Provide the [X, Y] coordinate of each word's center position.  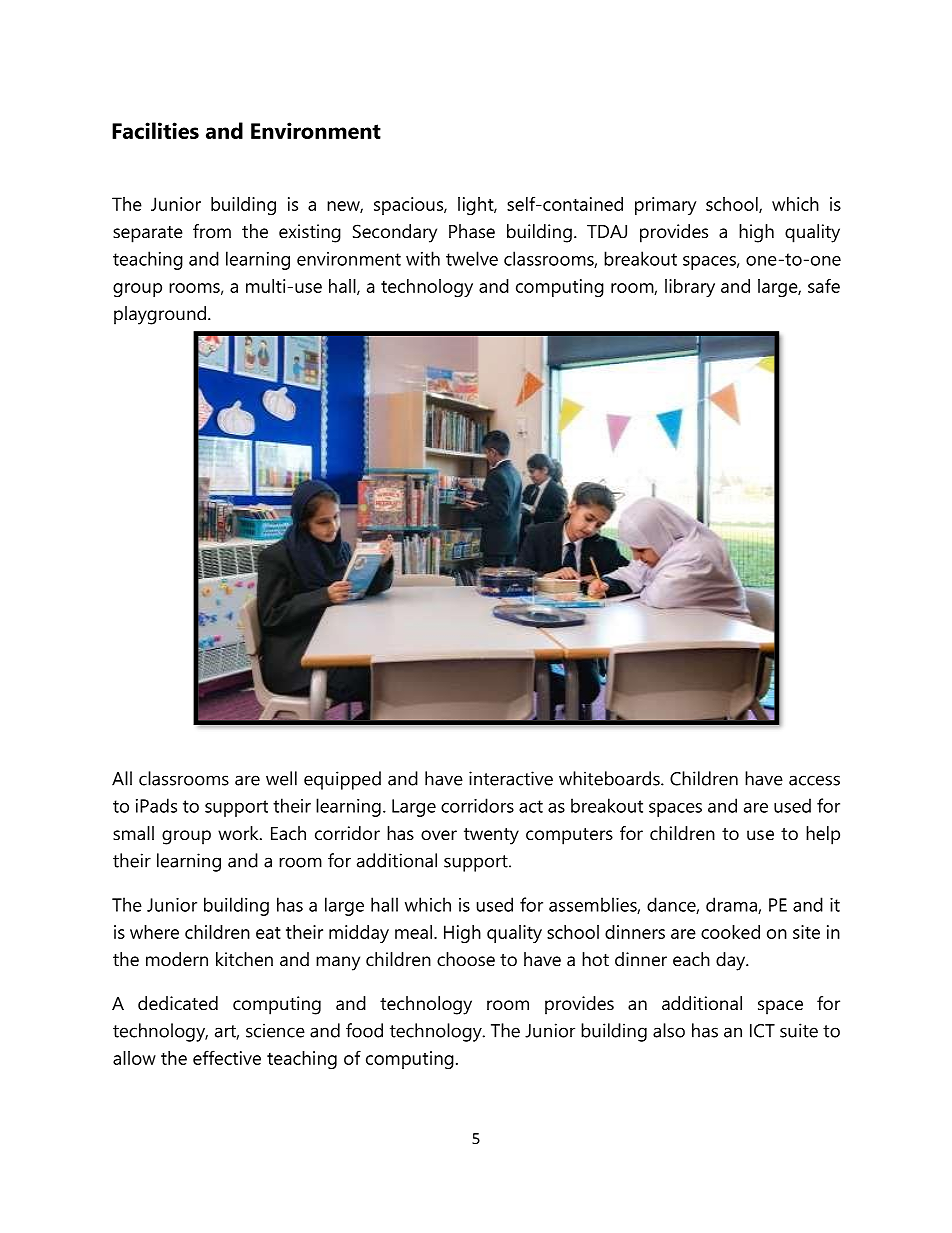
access [814, 780]
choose [466, 959]
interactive [511, 778]
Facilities [155, 130]
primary [665, 206]
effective [227, 1057]
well [281, 778]
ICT [762, 1031]
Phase [472, 231]
